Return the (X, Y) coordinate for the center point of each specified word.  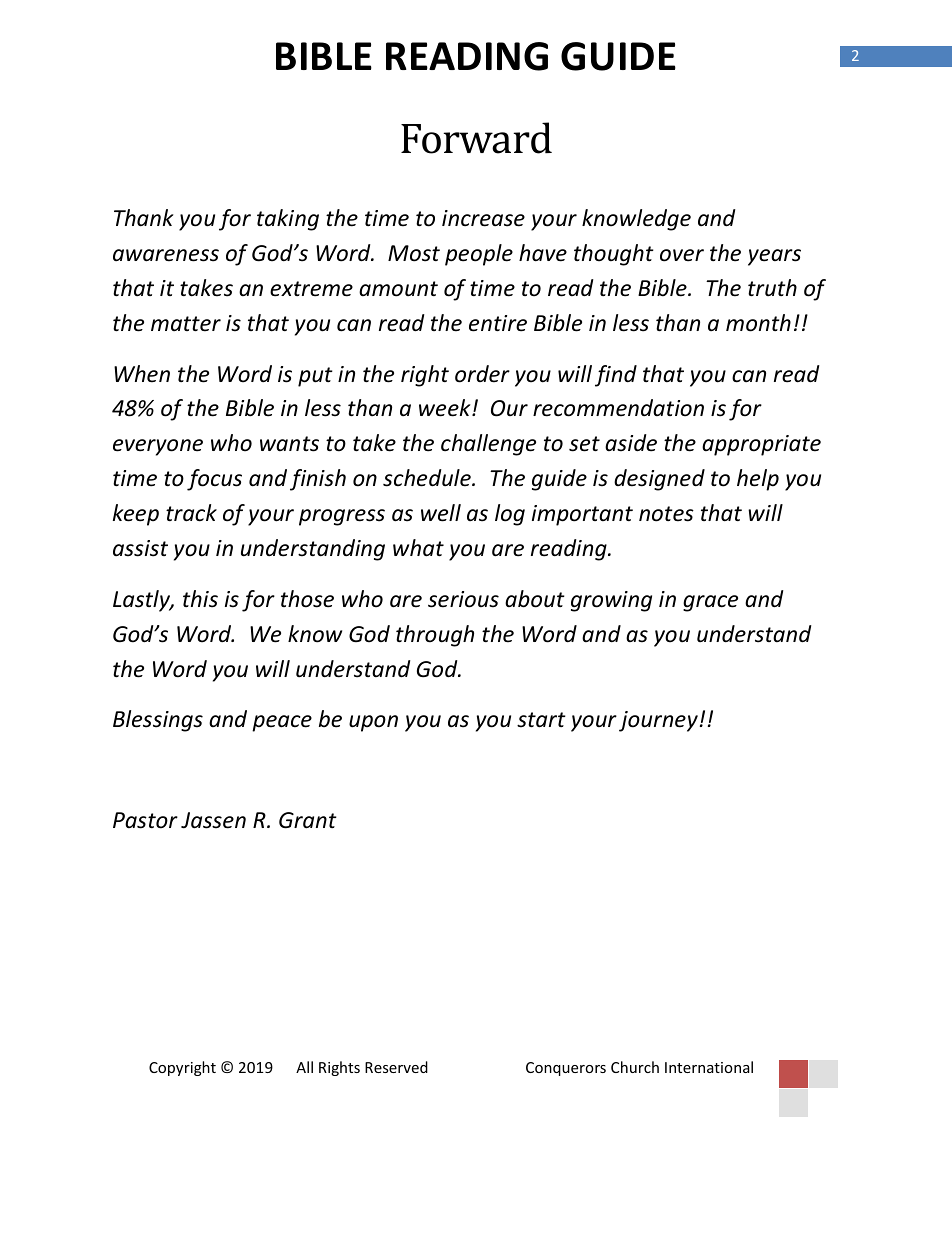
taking (288, 220)
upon (373, 723)
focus (214, 480)
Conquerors (566, 1069)
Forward (476, 138)
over (682, 255)
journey (658, 721)
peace (282, 723)
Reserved (396, 1067)
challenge (488, 445)
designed (659, 480)
